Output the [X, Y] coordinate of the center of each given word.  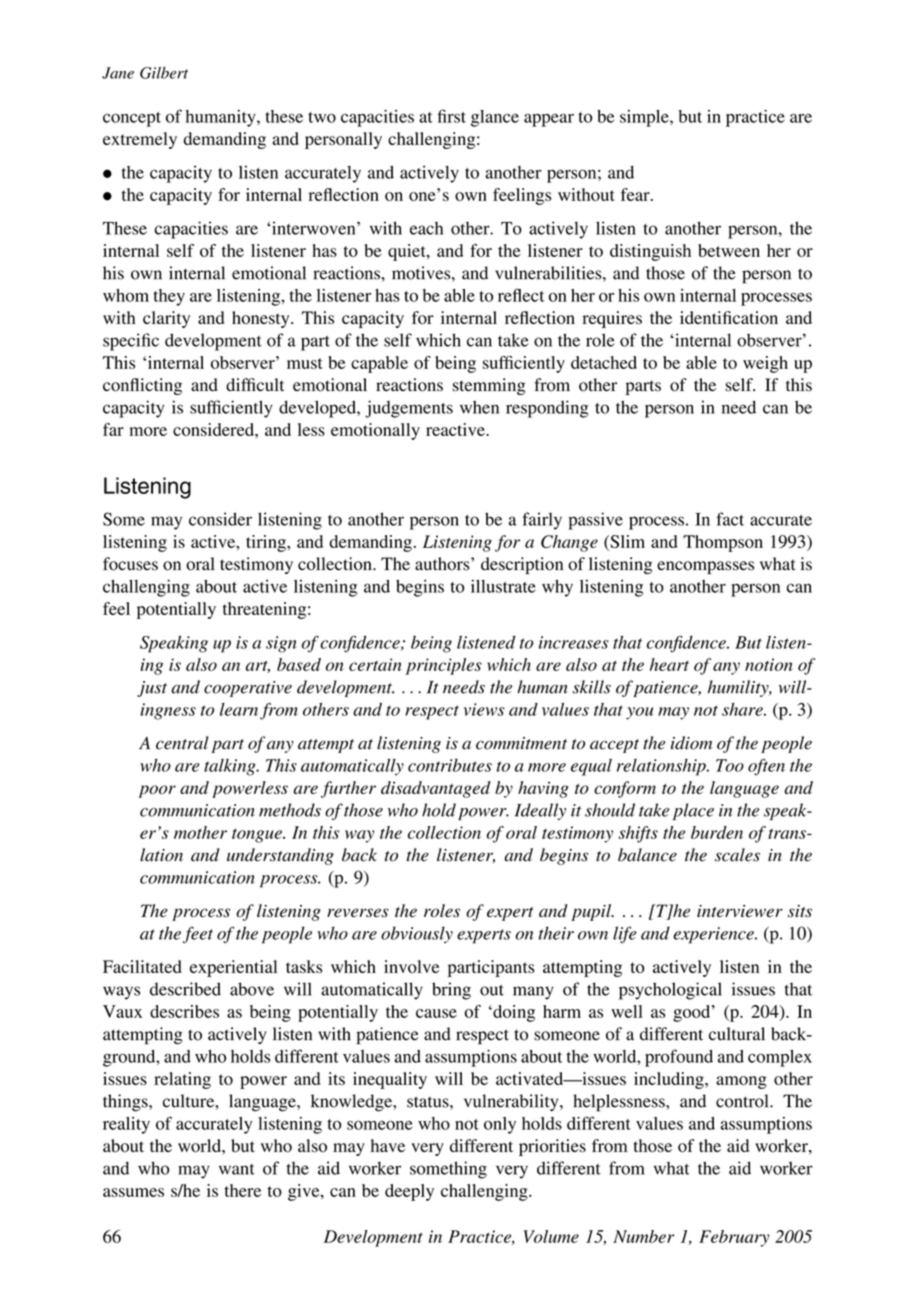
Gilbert [164, 73]
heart [669, 664]
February [734, 1238]
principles [444, 666]
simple [645, 118]
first [451, 116]
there [242, 1190]
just [152, 689]
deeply [409, 1192]
